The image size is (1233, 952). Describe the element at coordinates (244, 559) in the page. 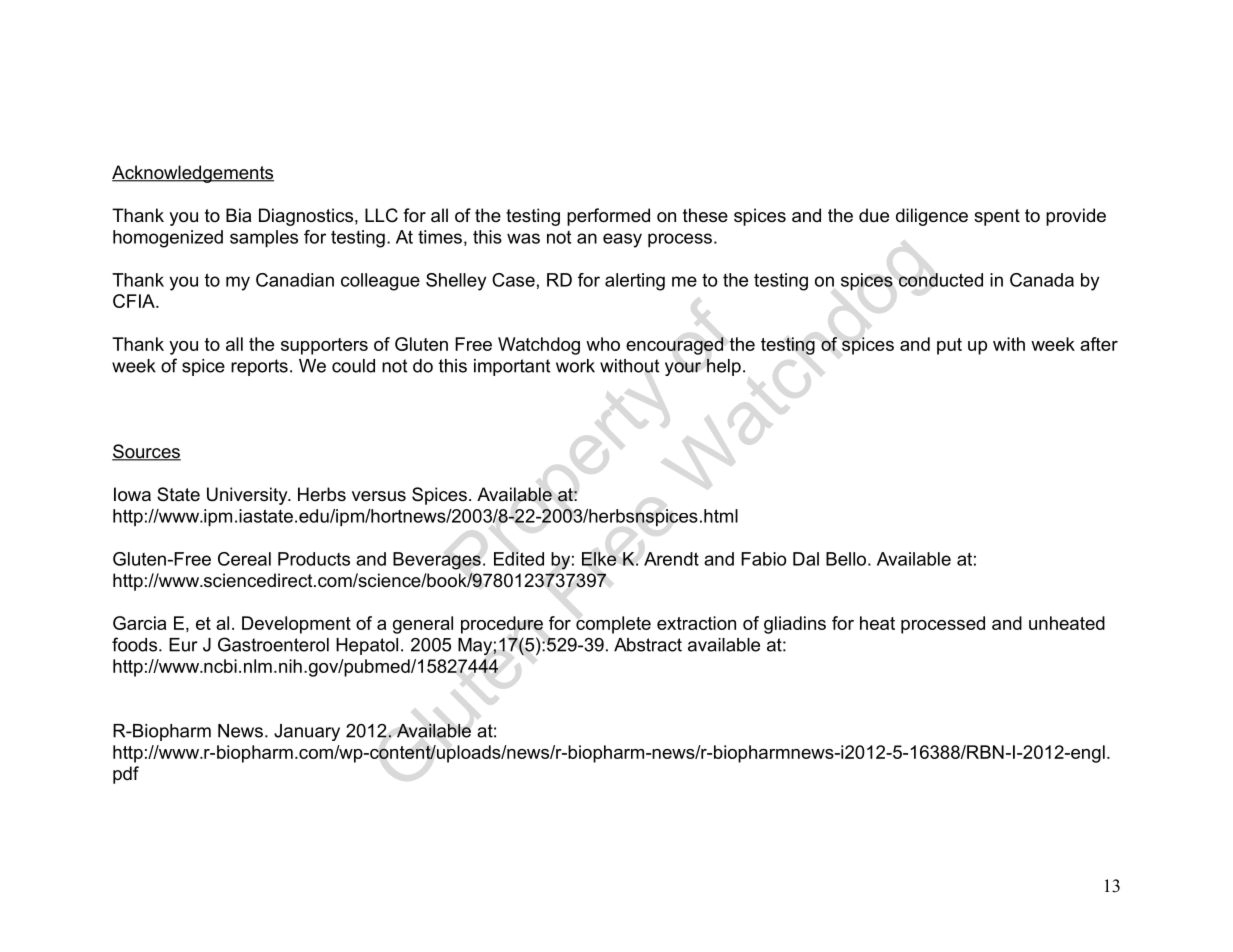

I see `Cereal` at that location.
